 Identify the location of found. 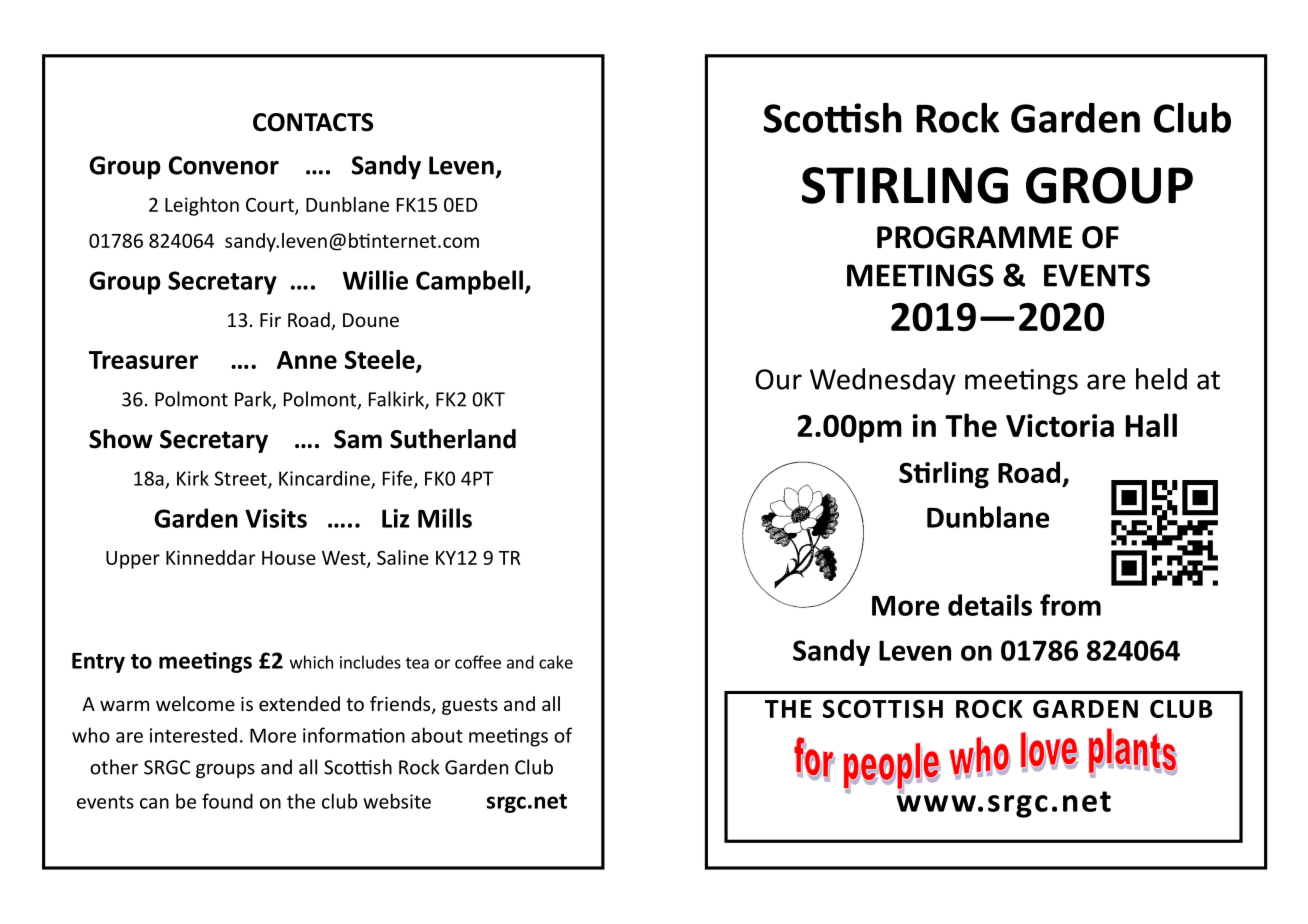
(227, 801).
